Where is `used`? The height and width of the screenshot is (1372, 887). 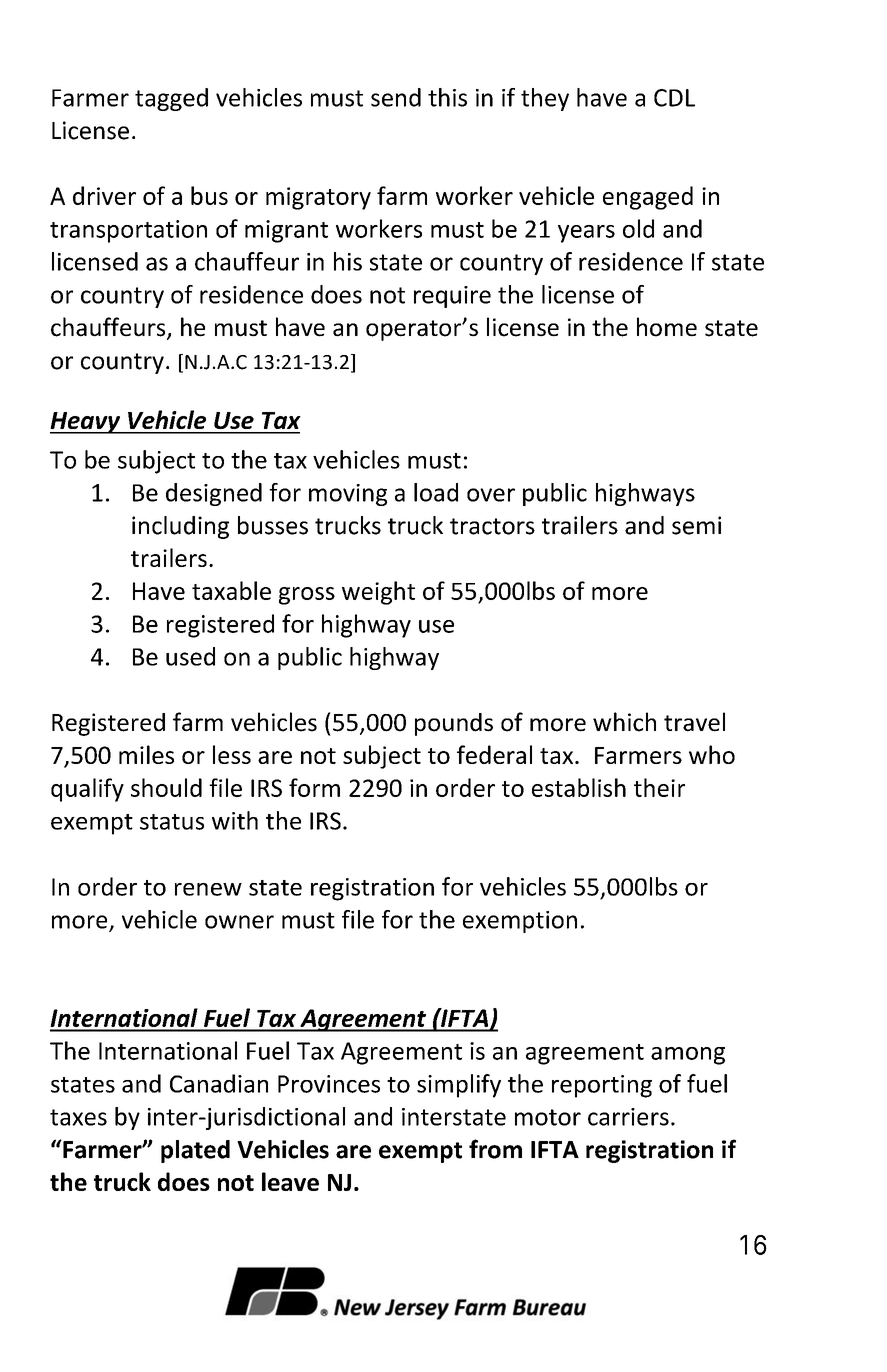 used is located at coordinates (190, 656).
